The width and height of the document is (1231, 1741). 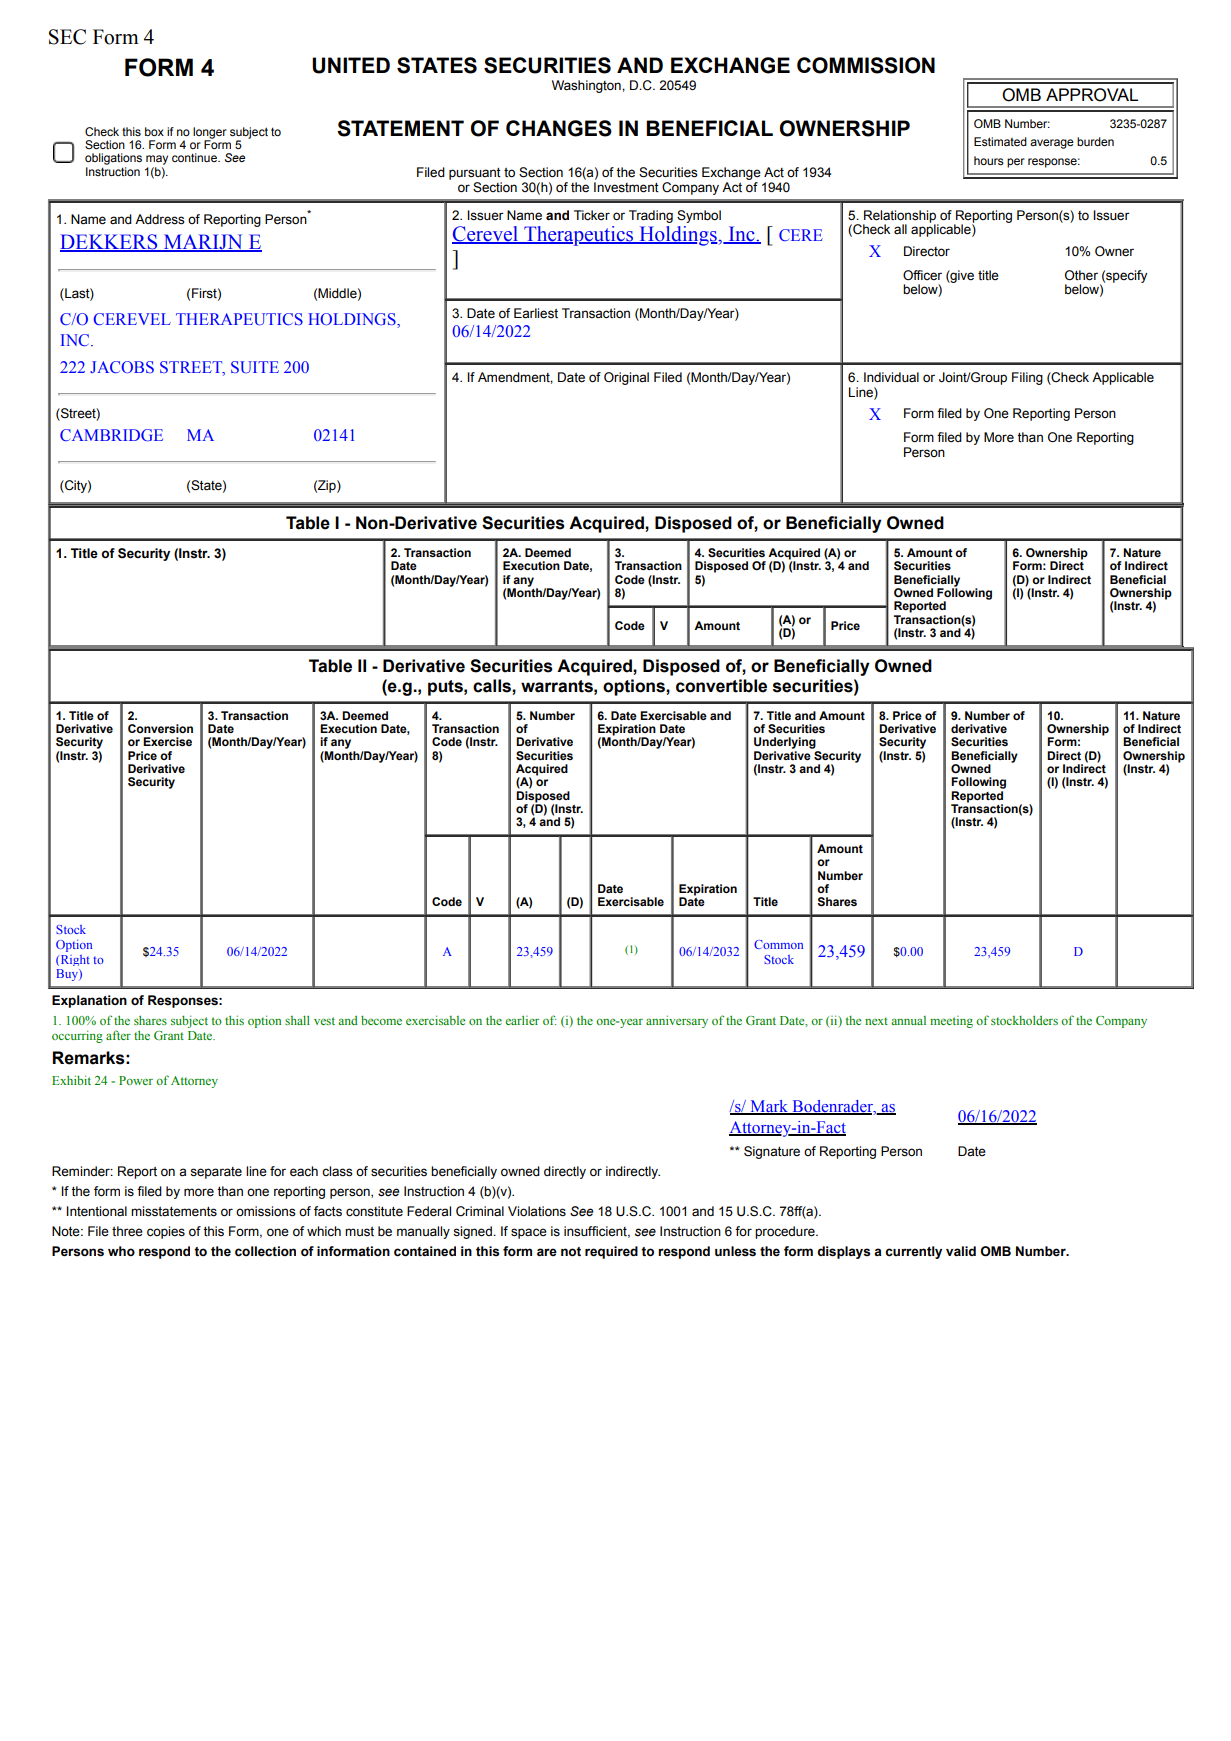 What do you see at coordinates (537, 1211) in the document?
I see `Violations` at bounding box center [537, 1211].
